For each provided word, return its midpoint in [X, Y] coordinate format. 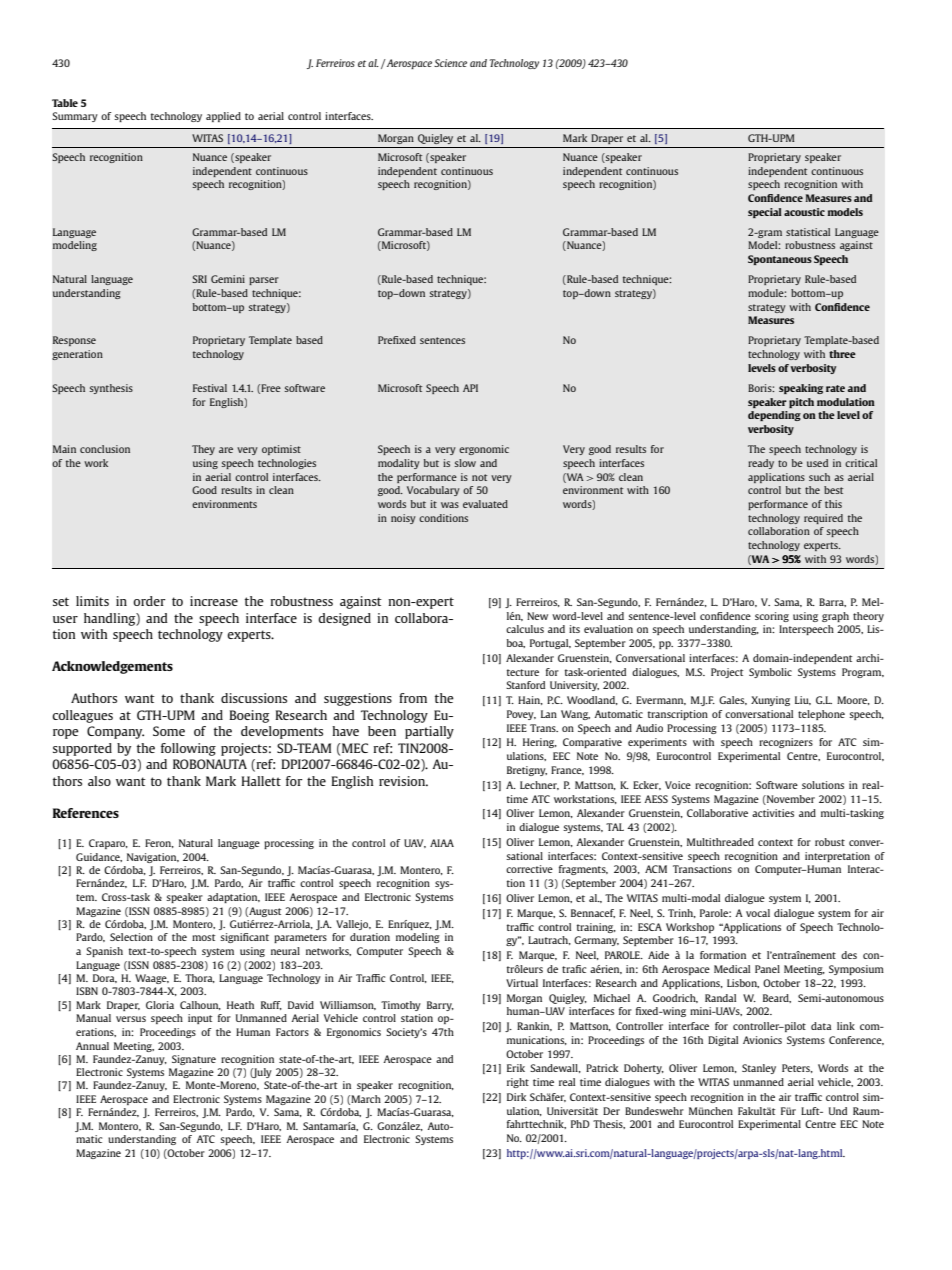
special [765, 213]
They [203, 450]
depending [774, 416]
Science [450, 63]
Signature [194, 1060]
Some [169, 731]
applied [223, 117]
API [470, 388]
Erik [516, 1068]
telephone [821, 715]
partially [429, 732]
